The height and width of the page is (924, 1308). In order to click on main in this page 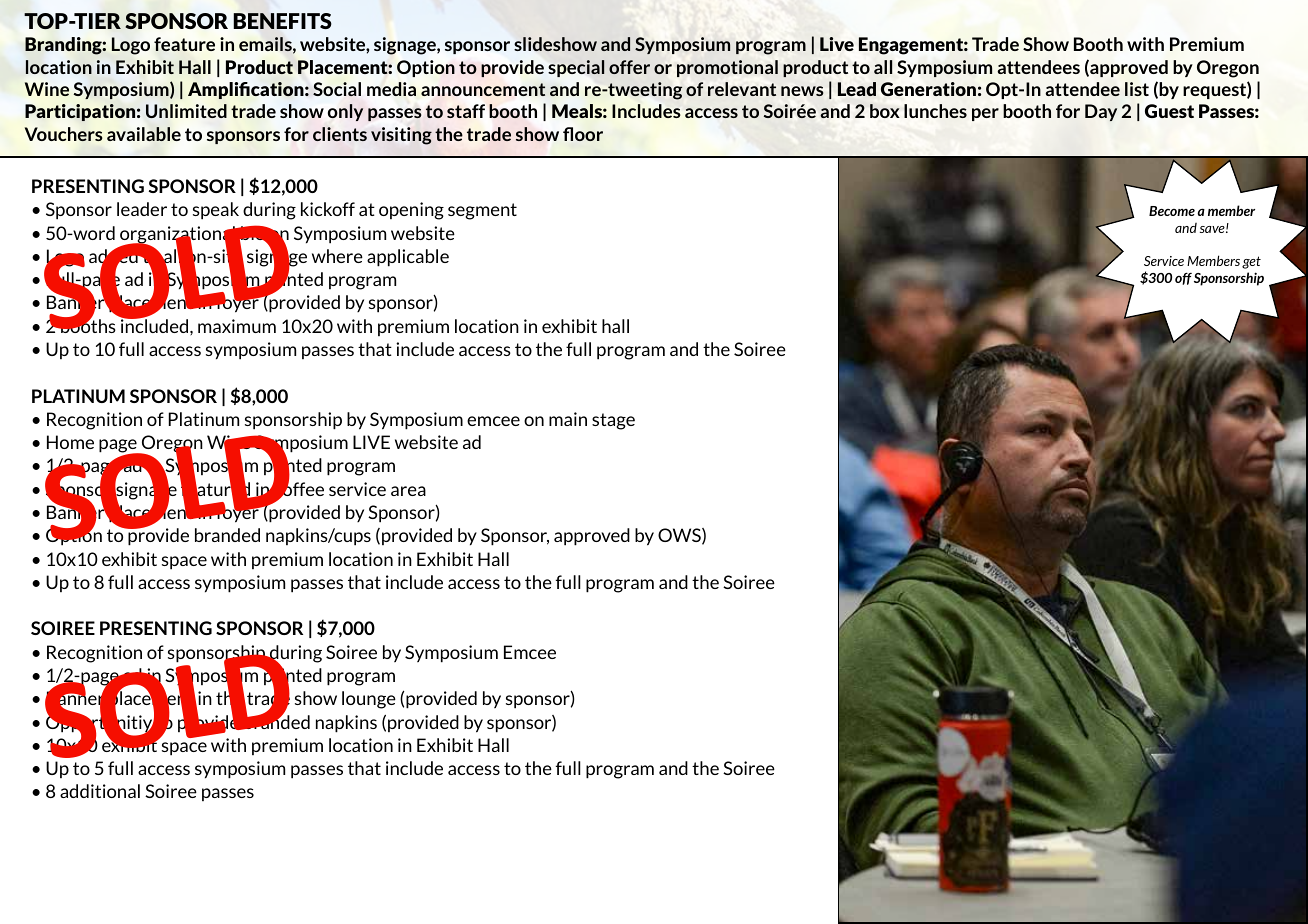, I will do `click(568, 419)`.
